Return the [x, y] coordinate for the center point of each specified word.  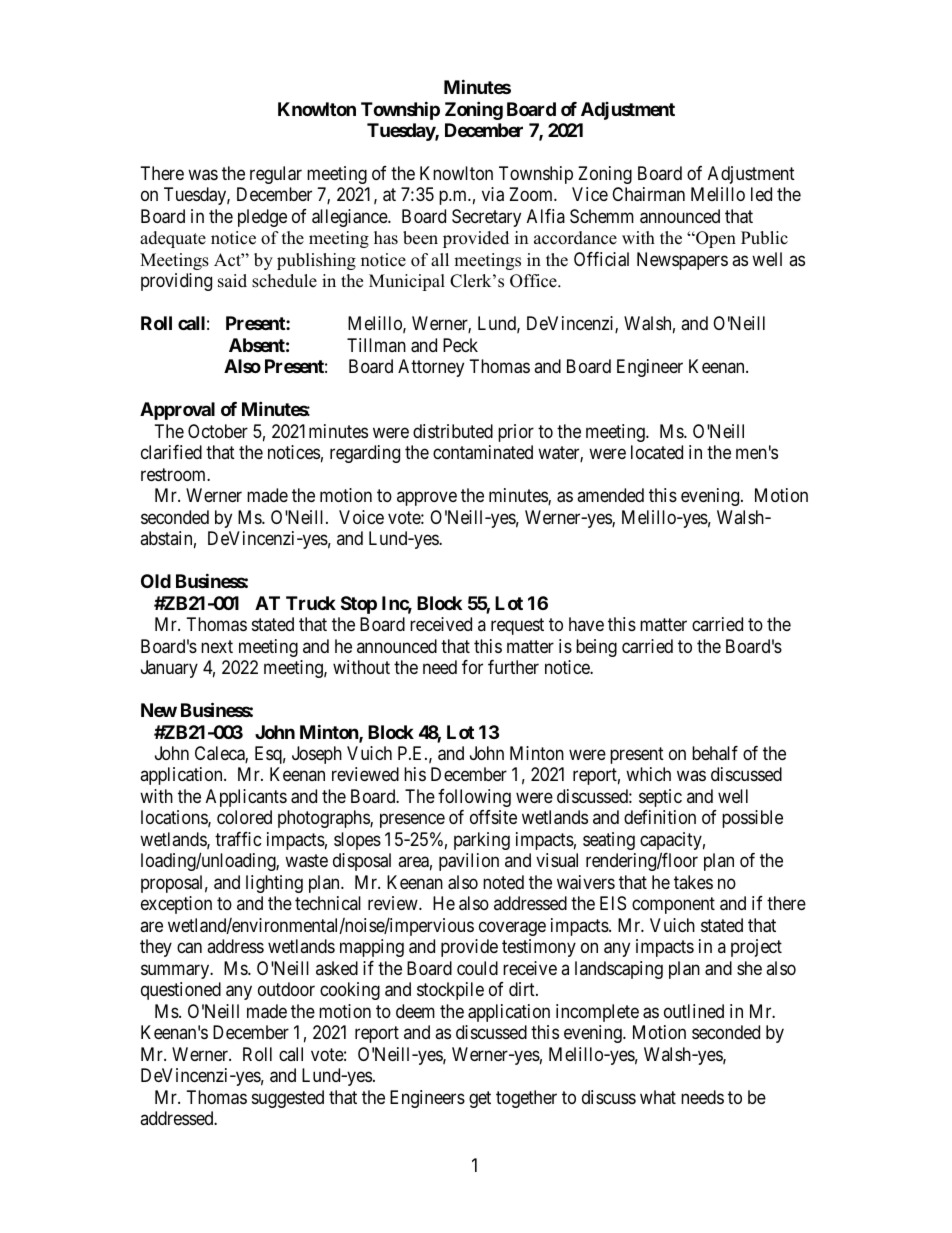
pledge [262, 218]
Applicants [246, 798]
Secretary [486, 218]
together [526, 1099]
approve [427, 499]
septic [660, 798]
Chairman [648, 194]
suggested [288, 1099]
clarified [171, 452]
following [474, 798]
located [657, 452]
